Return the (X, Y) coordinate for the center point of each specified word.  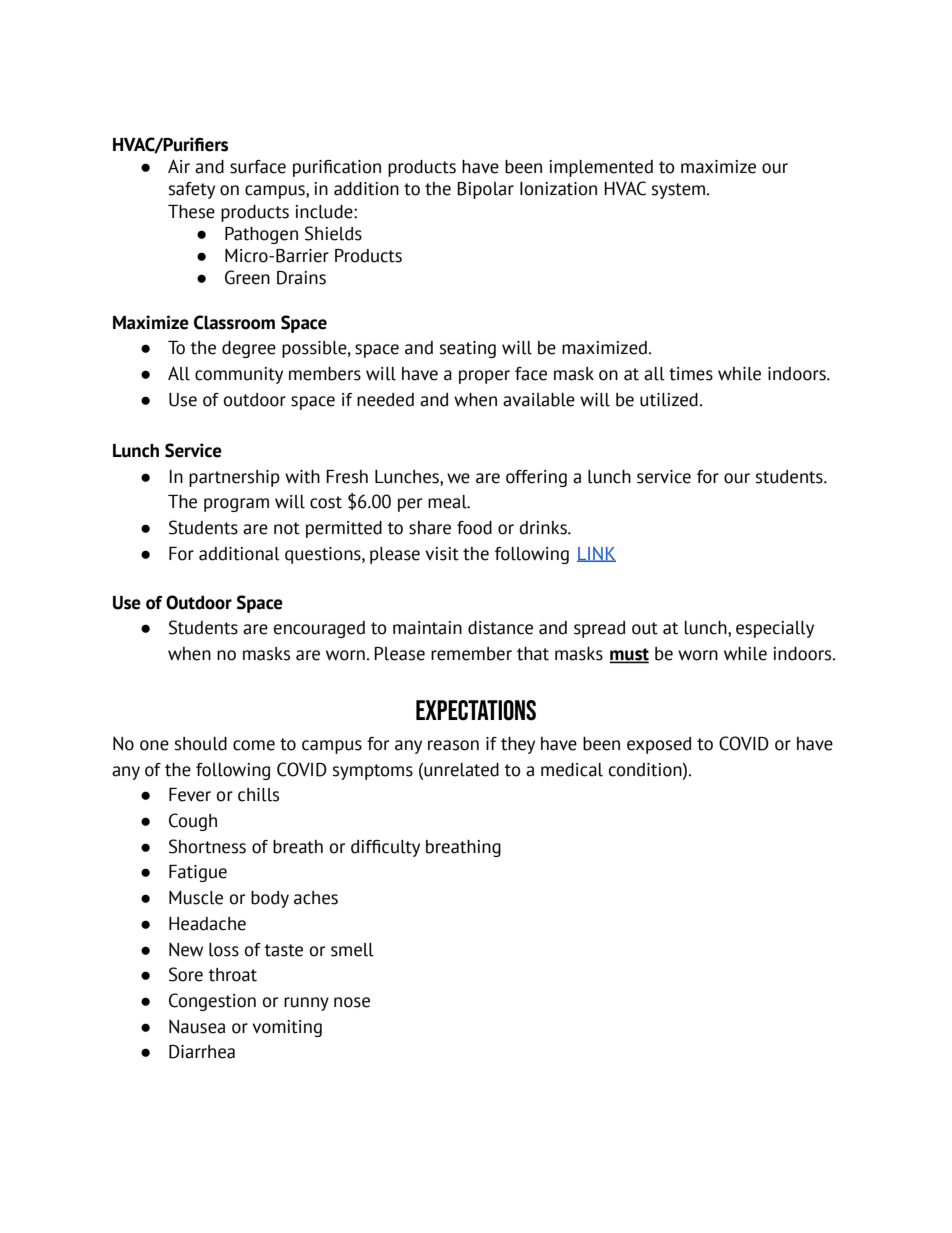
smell (352, 950)
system (679, 191)
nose (352, 1002)
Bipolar (485, 190)
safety (191, 190)
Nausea (197, 1026)
